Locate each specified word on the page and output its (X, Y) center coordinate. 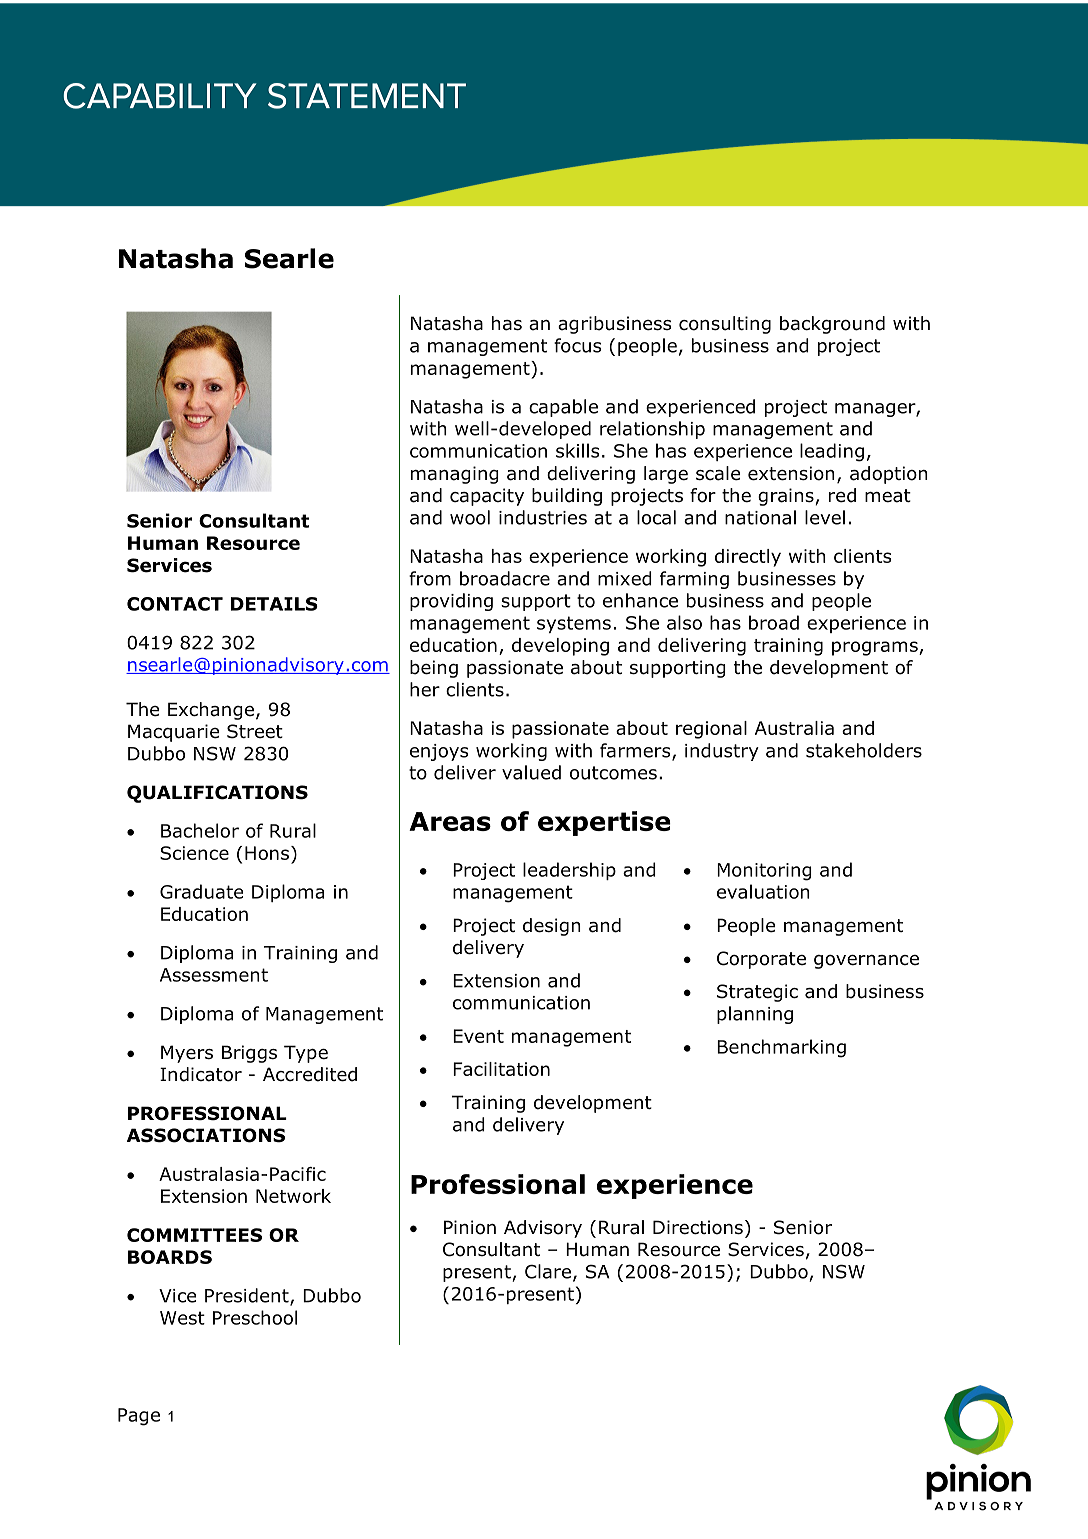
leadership (569, 871)
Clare (548, 1271)
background (832, 325)
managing (455, 475)
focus (578, 345)
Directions (698, 1227)
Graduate (201, 891)
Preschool (255, 1317)
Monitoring (764, 872)
